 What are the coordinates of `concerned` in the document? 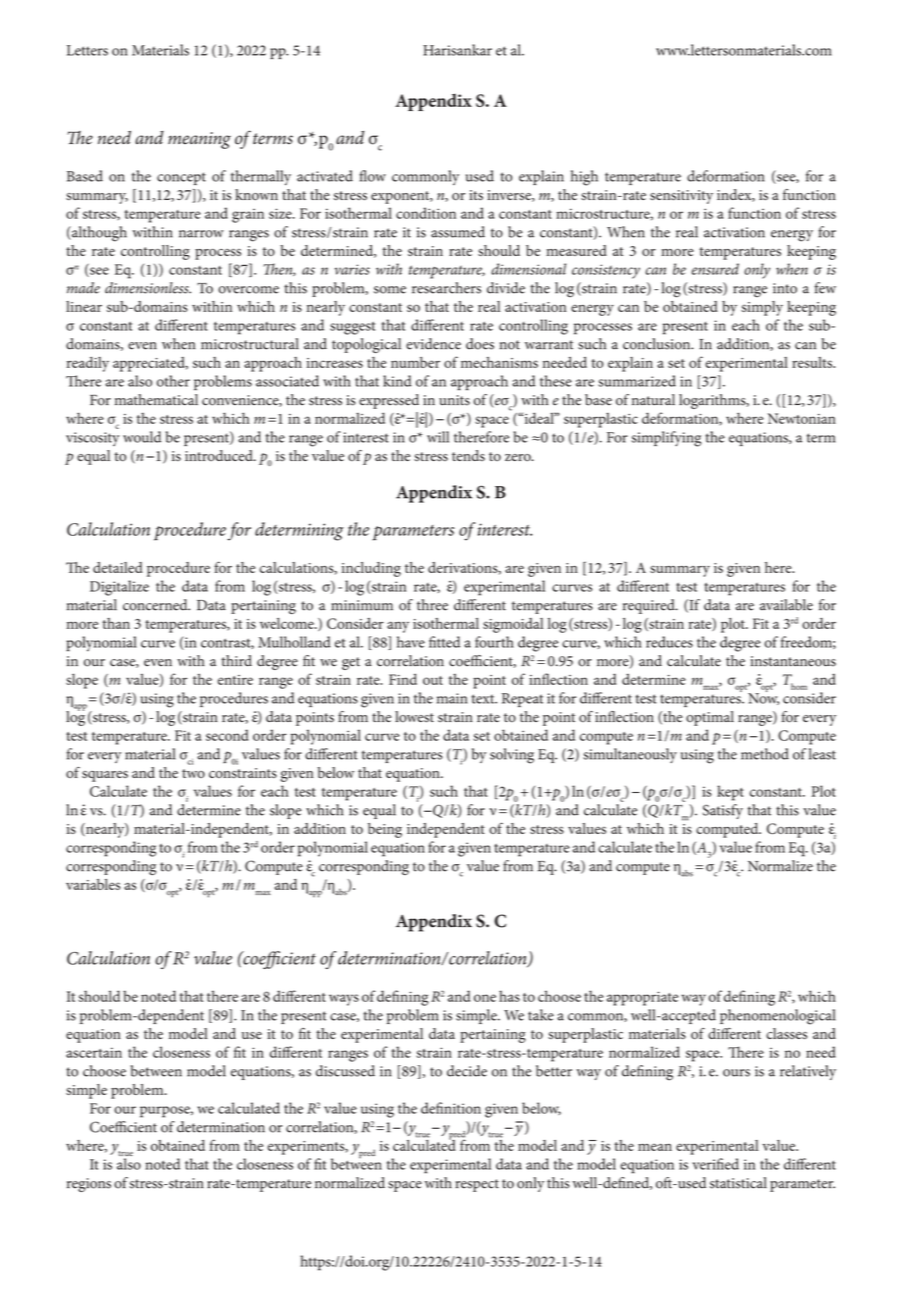 It's located at (156, 605).
